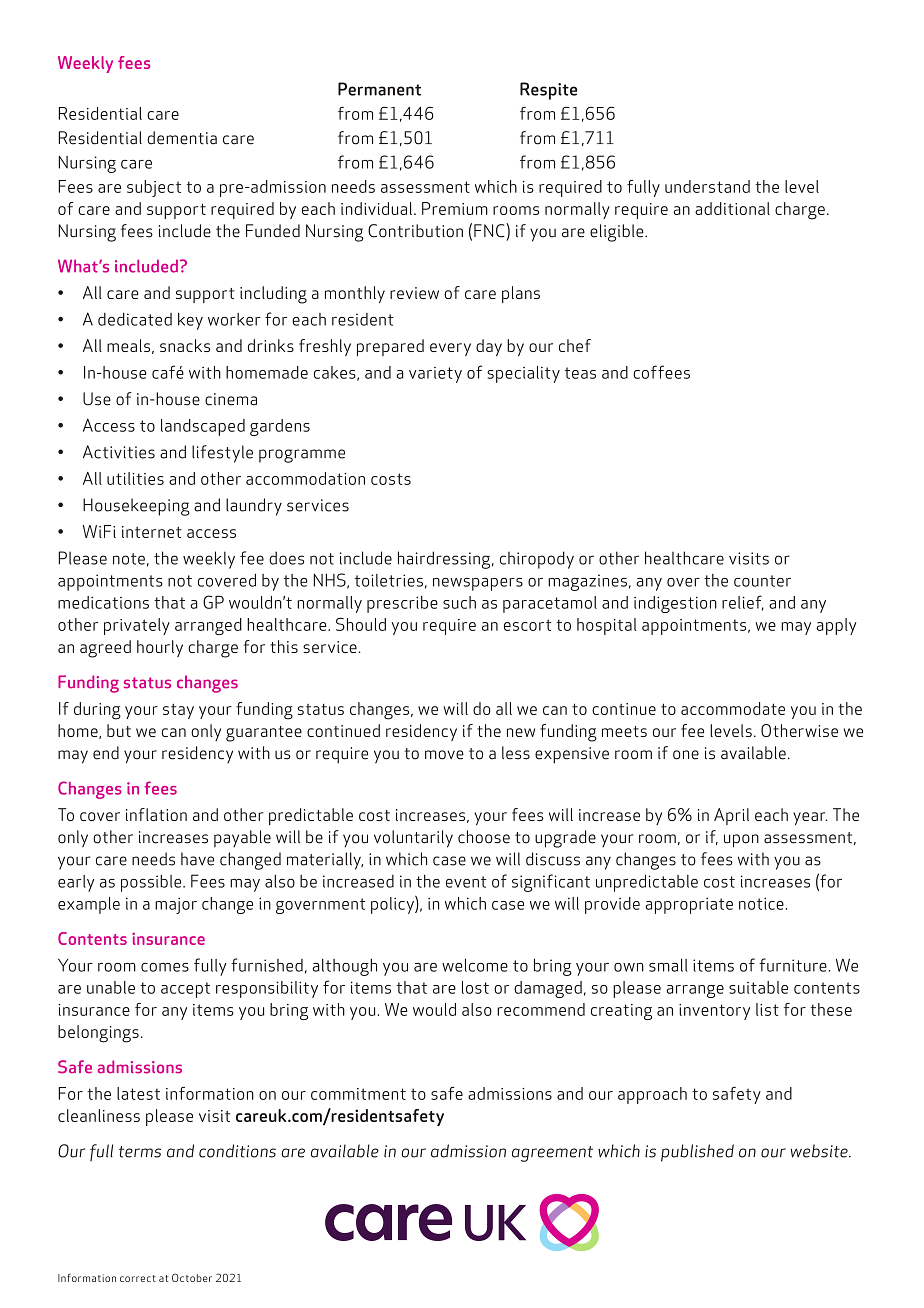  What do you see at coordinates (203, 427) in the screenshot?
I see `landscaped` at bounding box center [203, 427].
